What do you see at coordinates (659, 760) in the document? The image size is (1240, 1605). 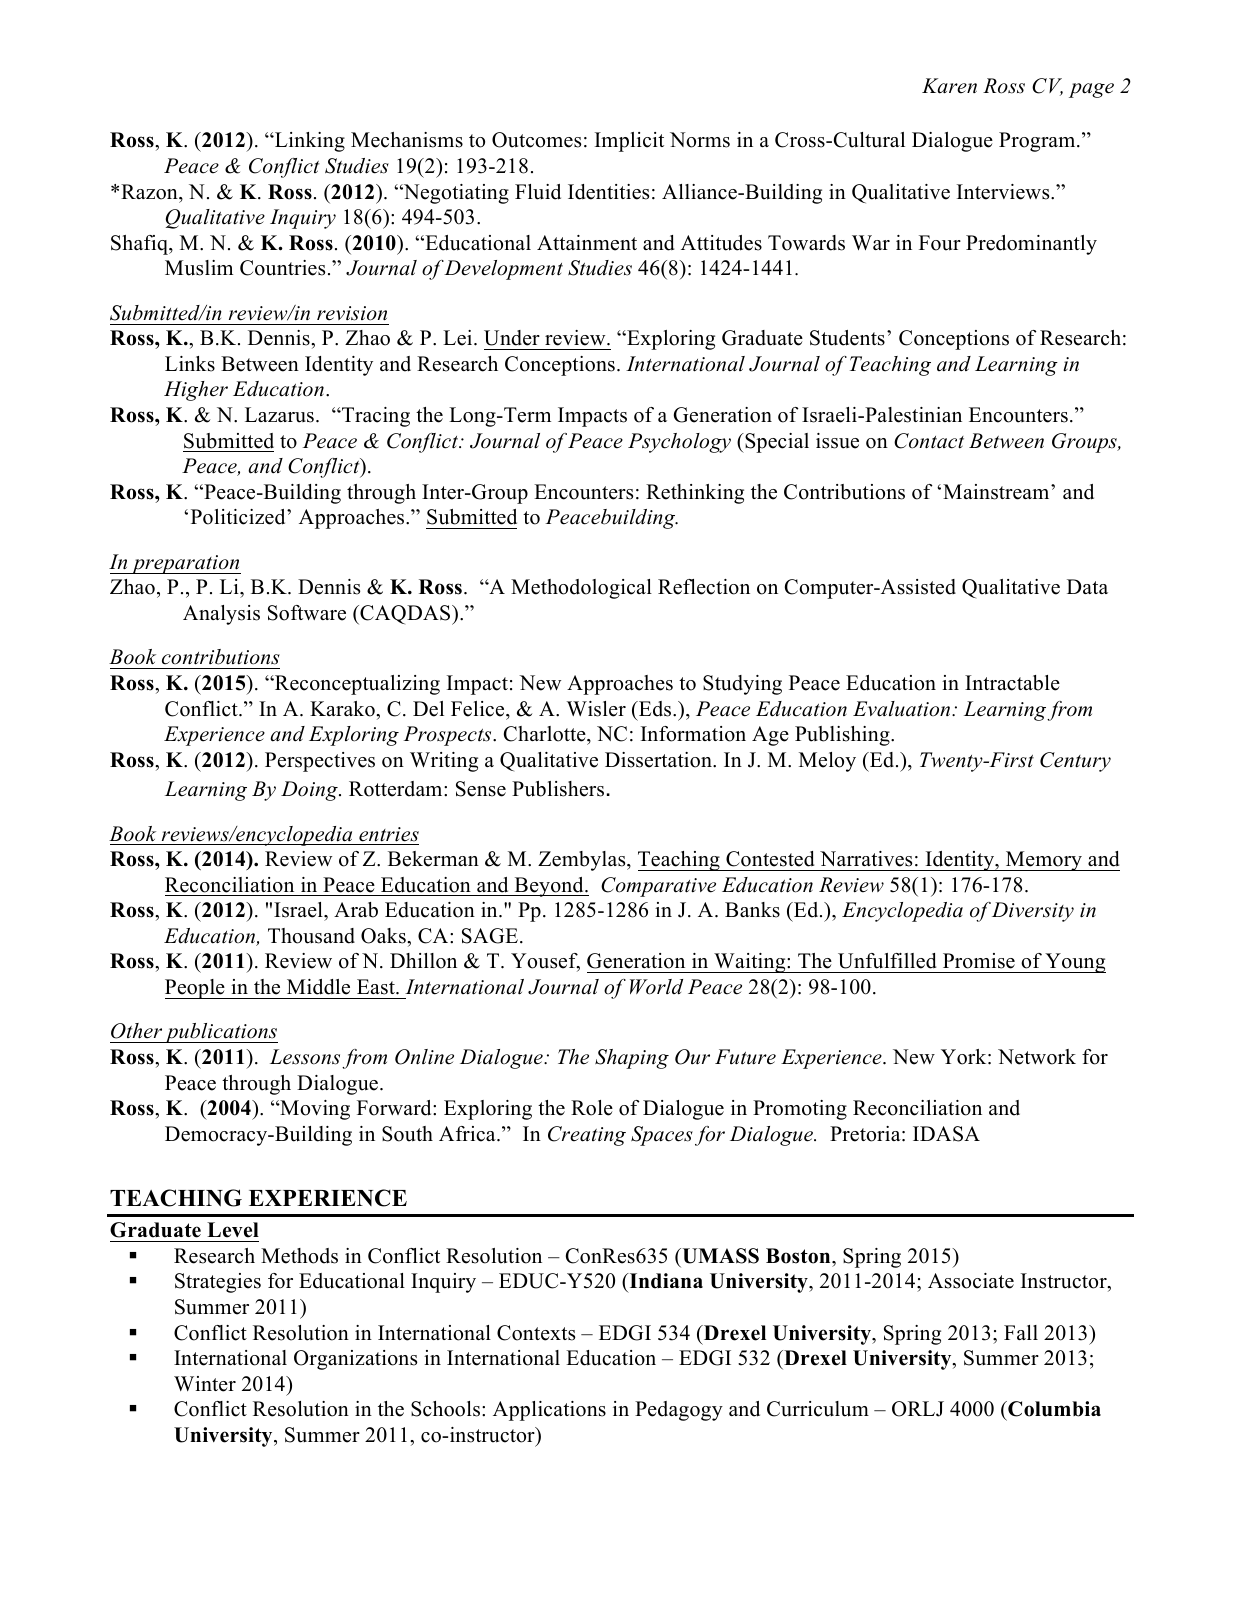 I see `Dissertation` at bounding box center [659, 760].
